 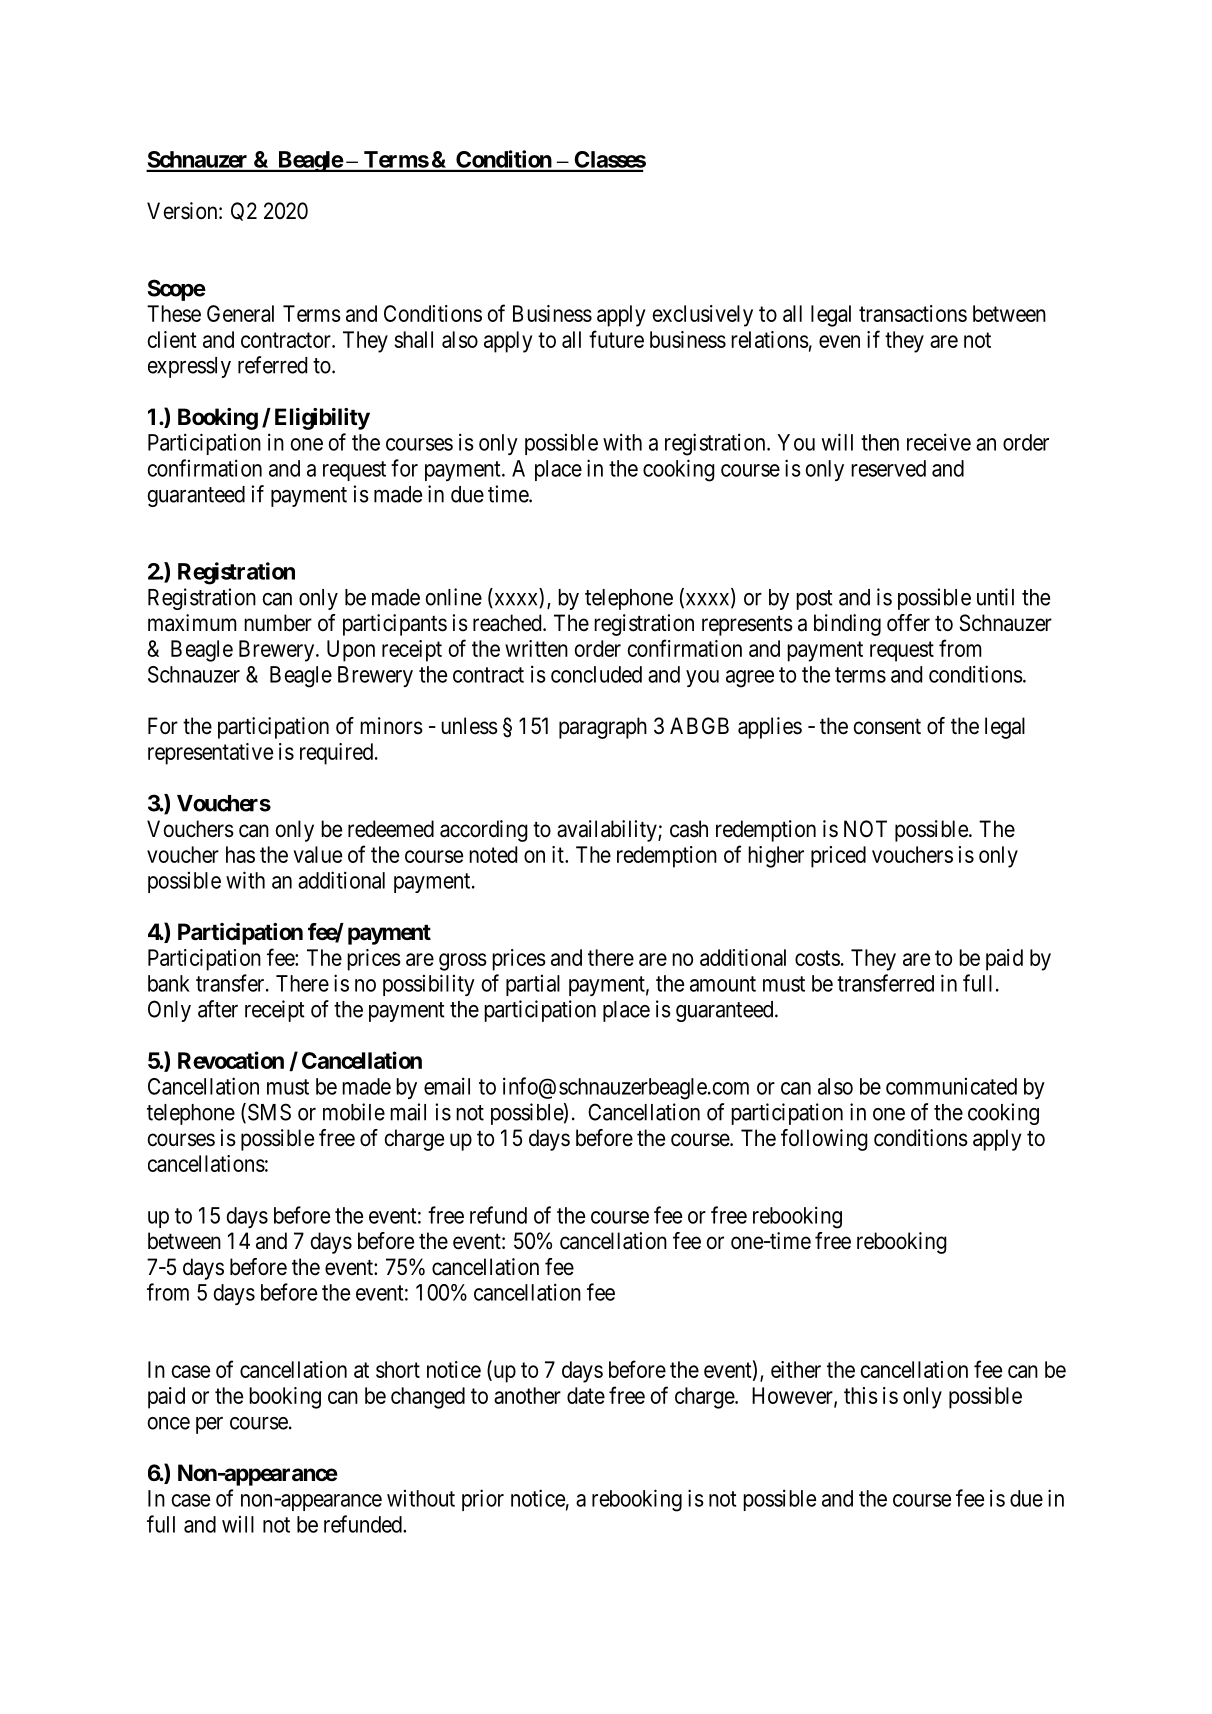 I want to click on SMS, so click(x=268, y=1113).
